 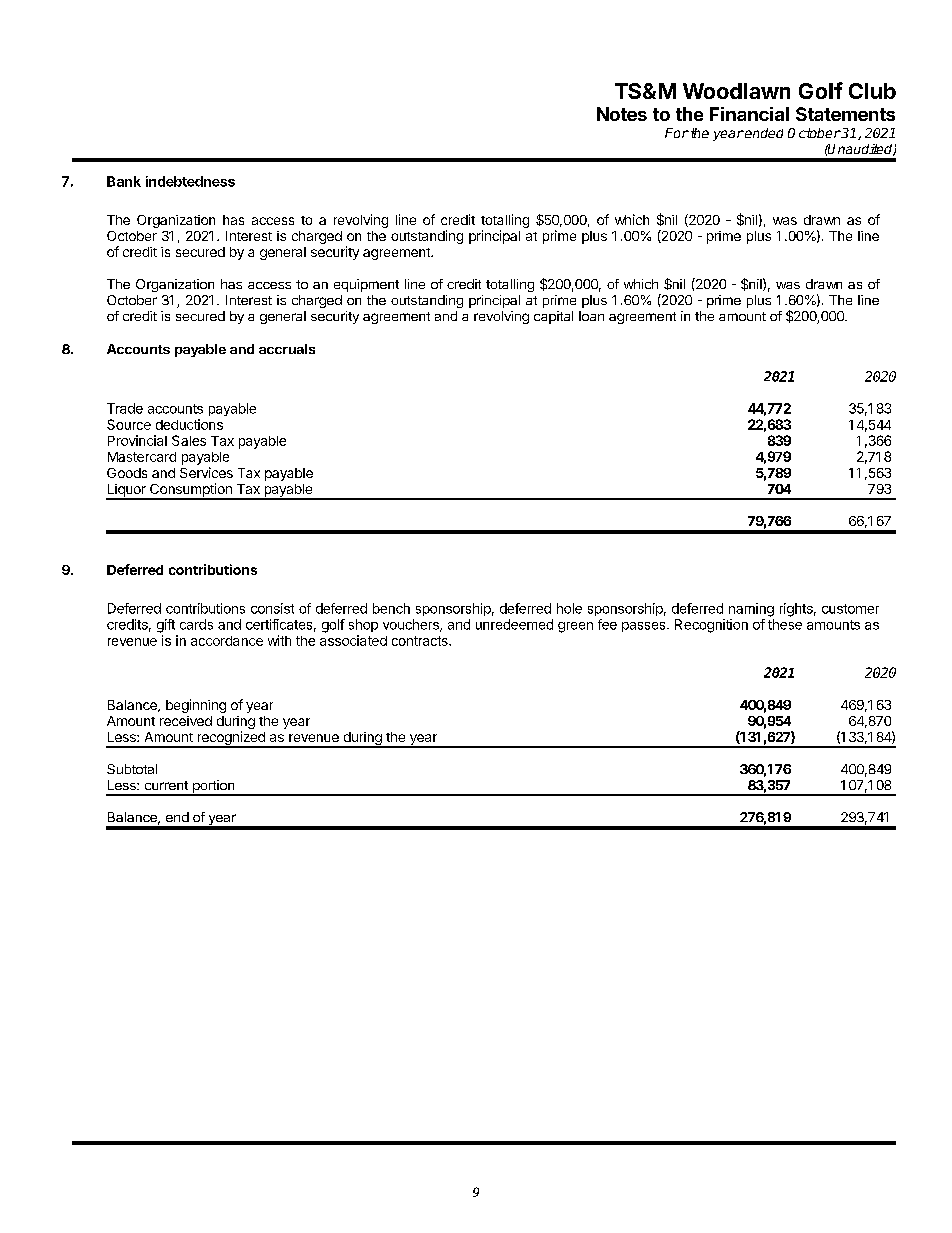 What do you see at coordinates (231, 739) in the screenshot?
I see `recognized` at bounding box center [231, 739].
